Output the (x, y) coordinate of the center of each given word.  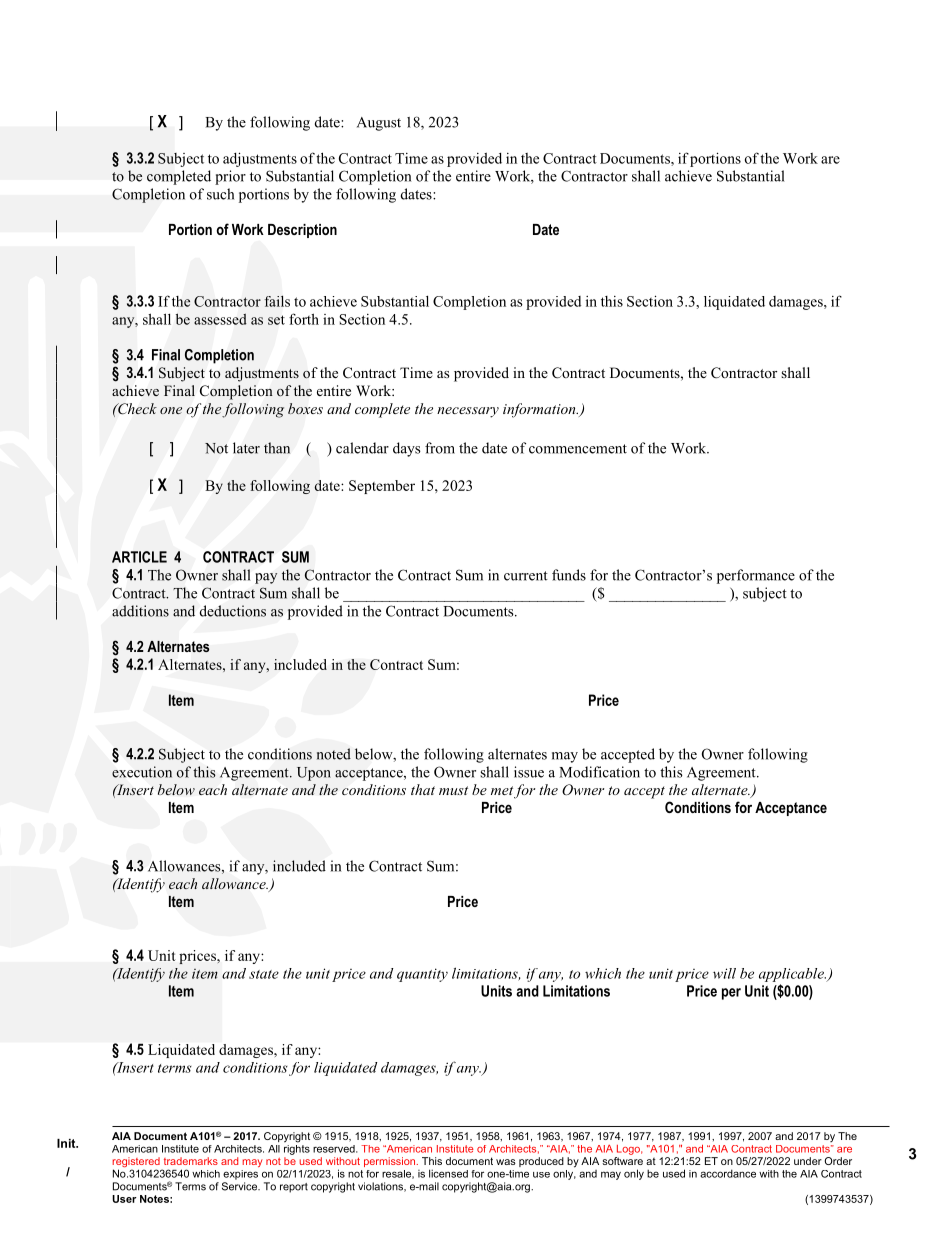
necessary (468, 412)
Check (136, 408)
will (724, 973)
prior (230, 177)
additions (140, 611)
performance (756, 576)
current (526, 576)
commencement (578, 449)
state (264, 974)
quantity (422, 975)
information (540, 410)
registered (137, 1163)
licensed (448, 1173)
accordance (728, 1173)
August (379, 124)
